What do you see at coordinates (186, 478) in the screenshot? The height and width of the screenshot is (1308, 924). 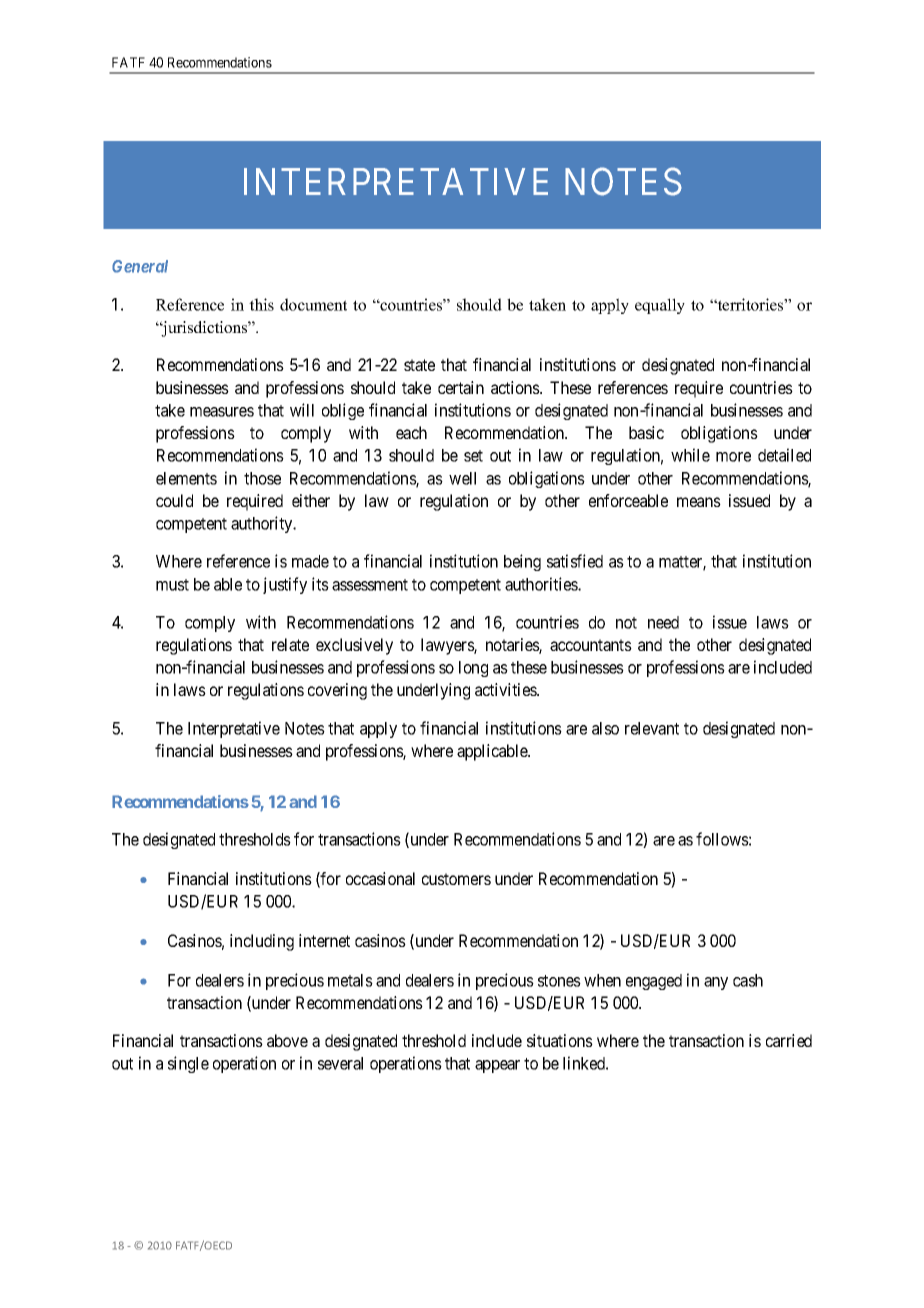 I see `elements` at bounding box center [186, 478].
